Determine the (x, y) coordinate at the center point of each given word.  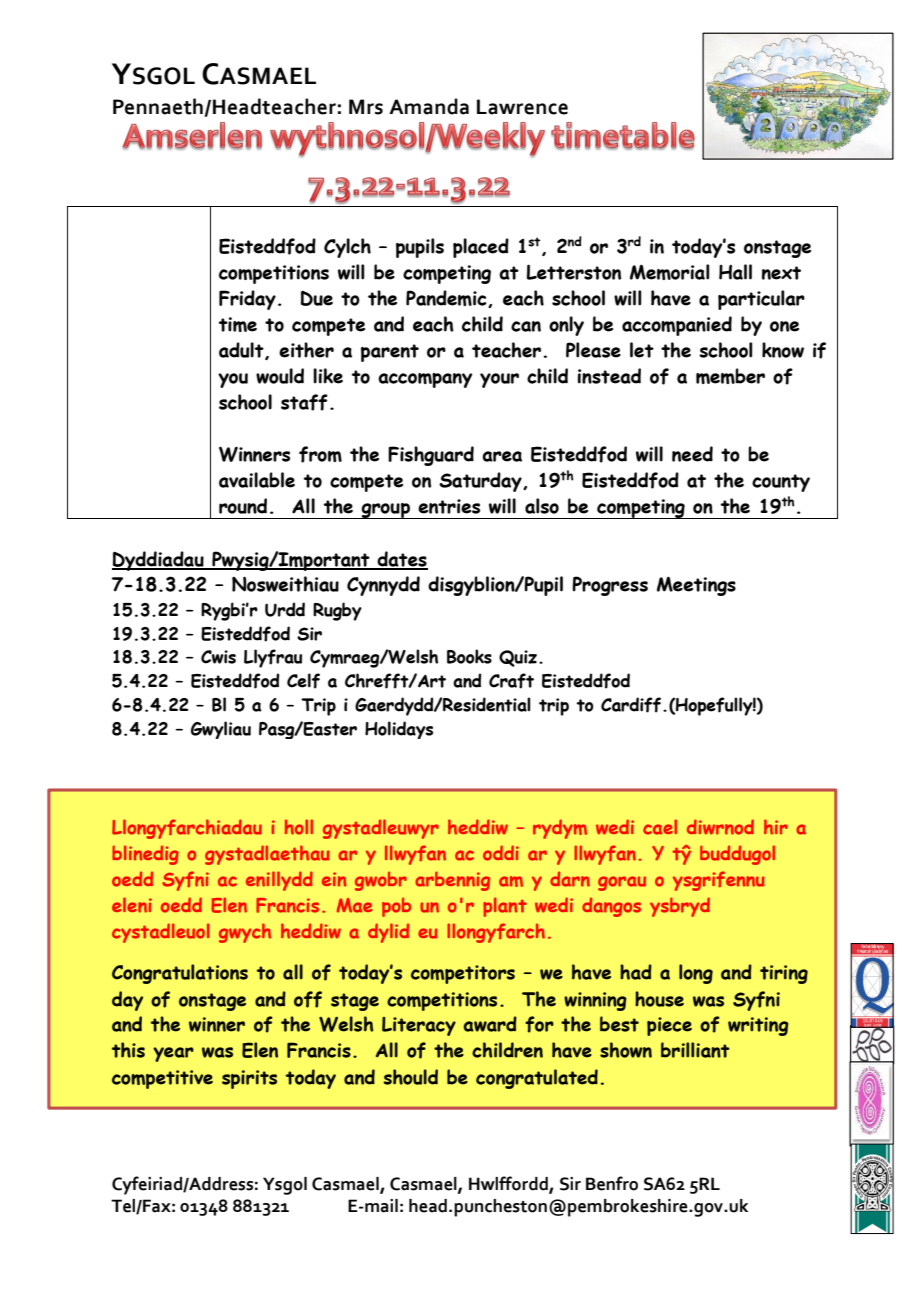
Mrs (366, 107)
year (173, 1054)
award (490, 1024)
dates (402, 560)
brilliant (695, 1050)
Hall (735, 272)
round (243, 506)
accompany (425, 380)
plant (505, 907)
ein (334, 879)
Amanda (429, 106)
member (730, 376)
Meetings (696, 586)
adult (242, 351)
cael (660, 827)
